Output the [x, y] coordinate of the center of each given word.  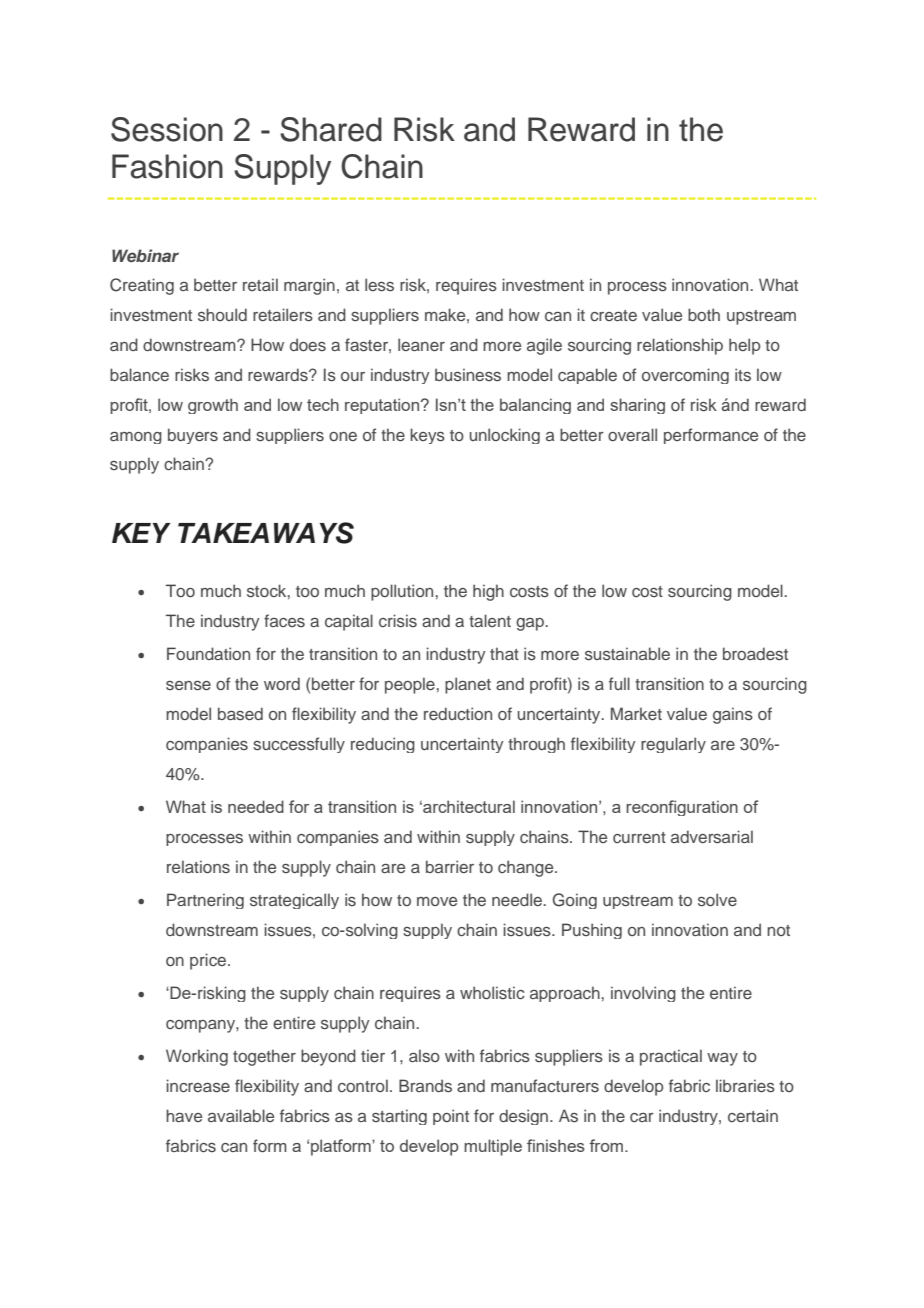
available [241, 1115]
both [704, 314]
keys [427, 436]
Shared [331, 129]
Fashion [167, 166]
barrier [450, 866]
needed [256, 806]
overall [632, 434]
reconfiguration [682, 808]
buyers [193, 436]
